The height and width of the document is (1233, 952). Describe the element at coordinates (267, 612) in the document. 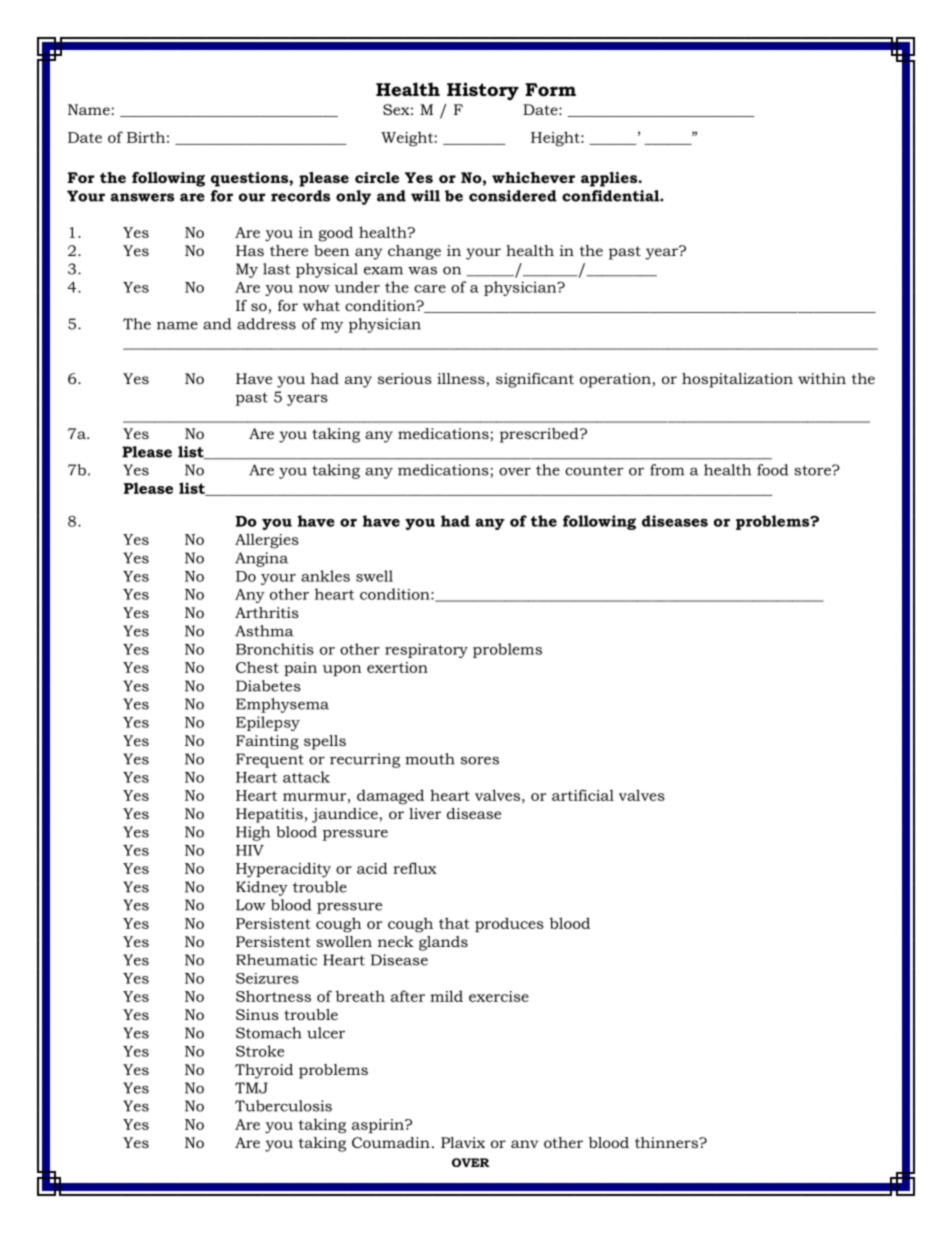

I see `Arthritis` at that location.
